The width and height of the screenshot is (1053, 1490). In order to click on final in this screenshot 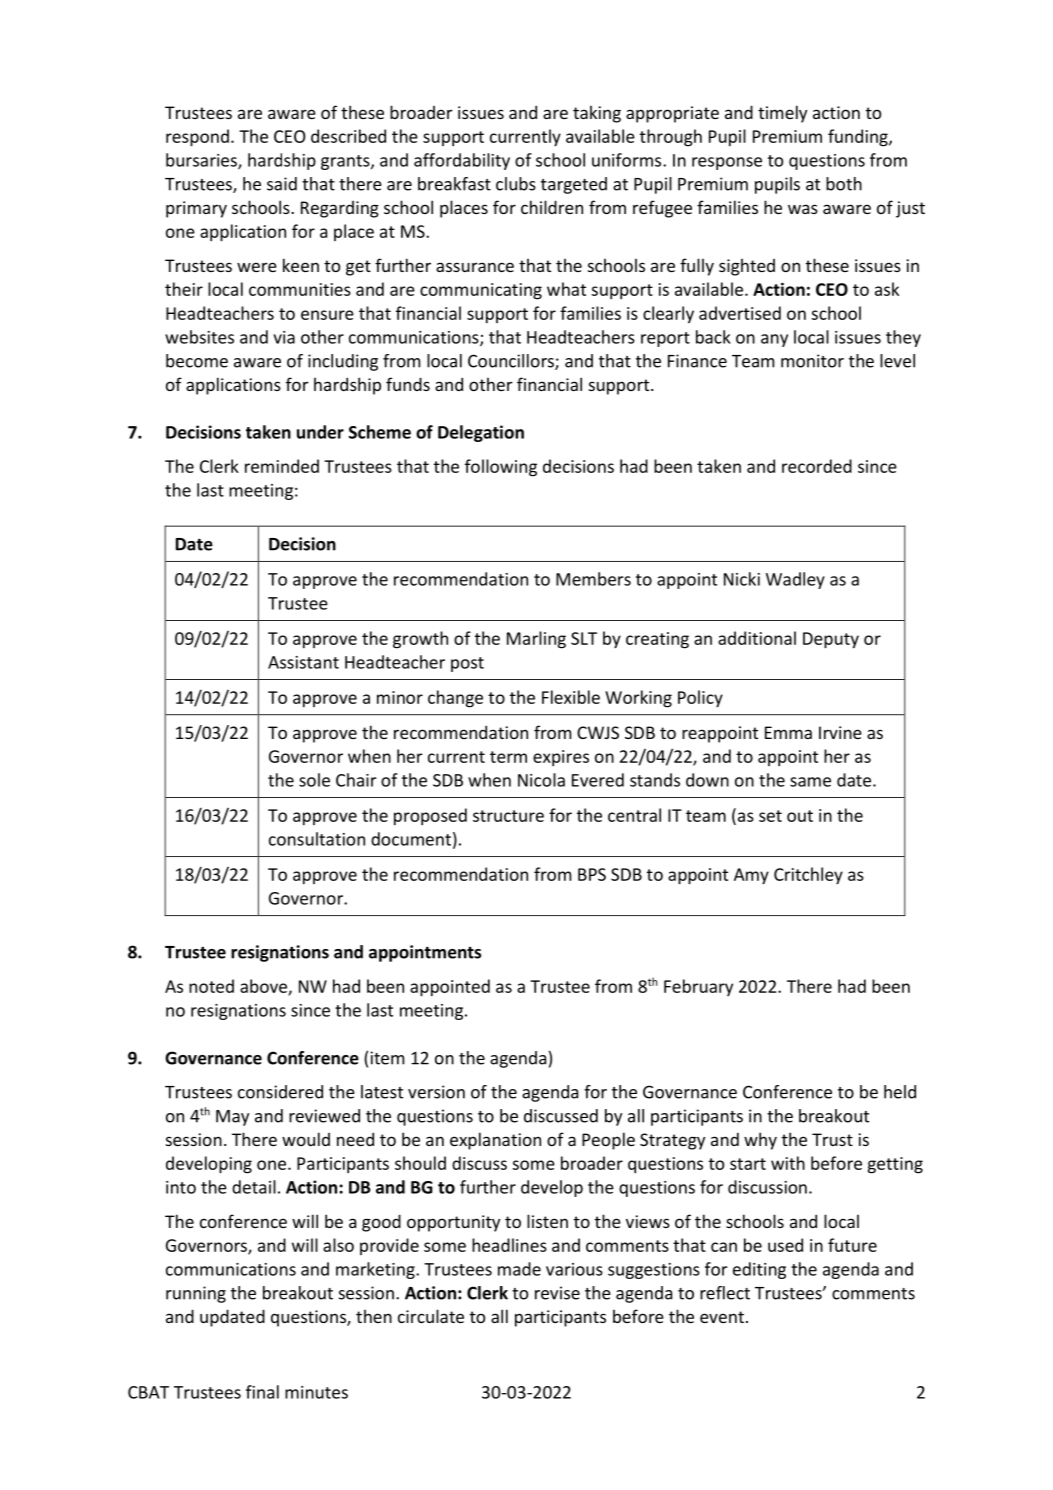, I will do `click(262, 1392)`.
